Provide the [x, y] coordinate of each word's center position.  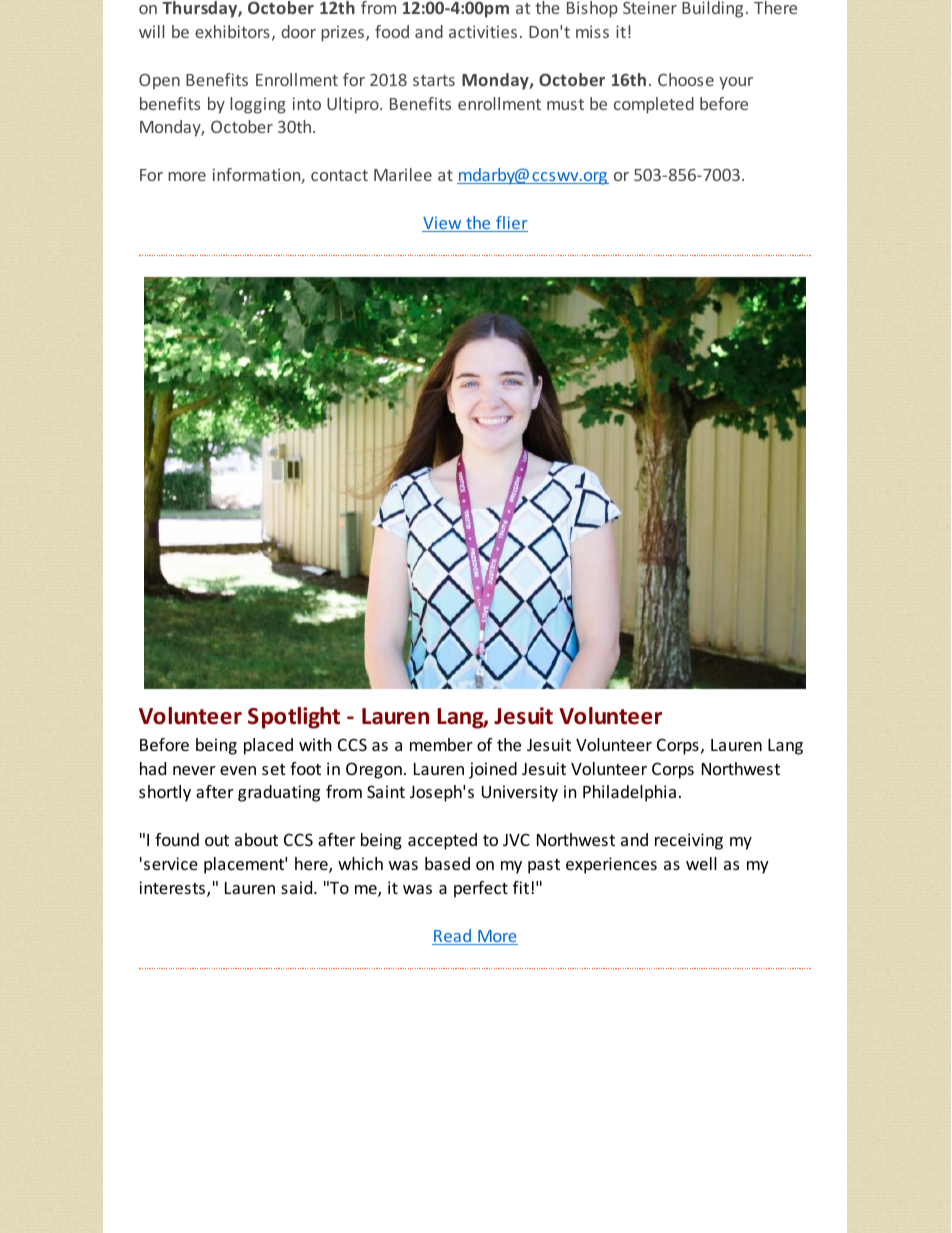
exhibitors [232, 31]
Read [453, 937]
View [443, 224]
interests [173, 889]
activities [483, 31]
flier [511, 224]
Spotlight [294, 718]
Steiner [650, 7]
